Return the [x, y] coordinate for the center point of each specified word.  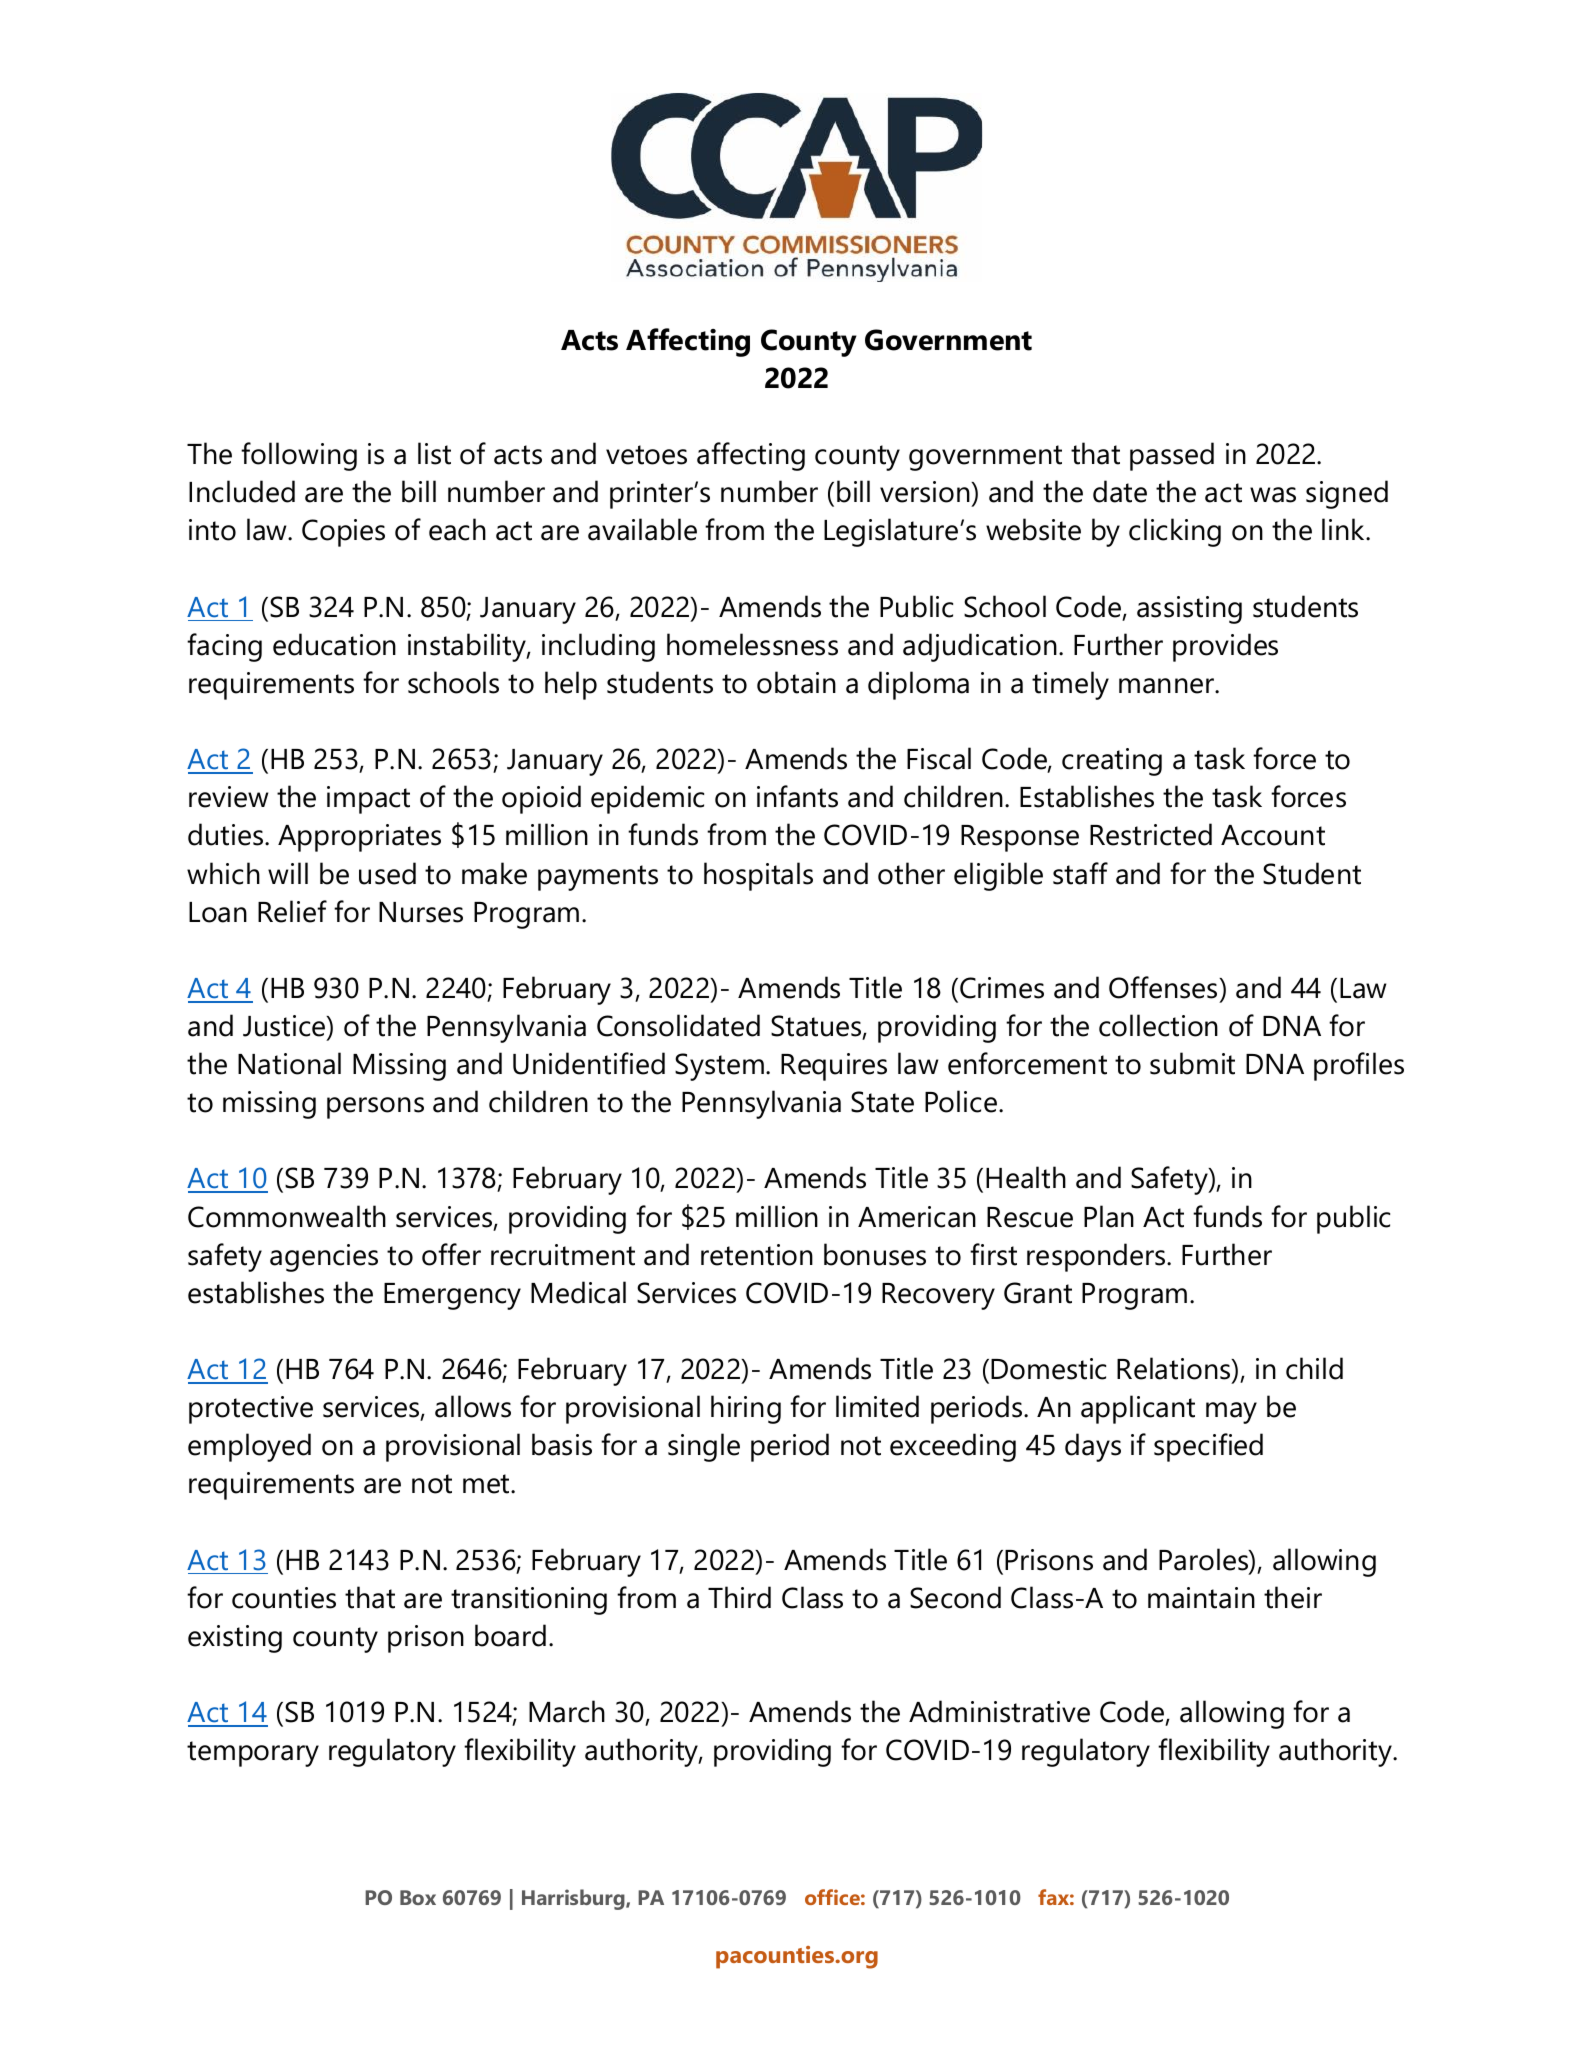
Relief [292, 911]
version [926, 492]
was [1273, 495]
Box [418, 1897]
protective [251, 1410]
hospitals [758, 876]
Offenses [1164, 987]
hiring [746, 1409]
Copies [343, 533]
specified [1208, 1447]
